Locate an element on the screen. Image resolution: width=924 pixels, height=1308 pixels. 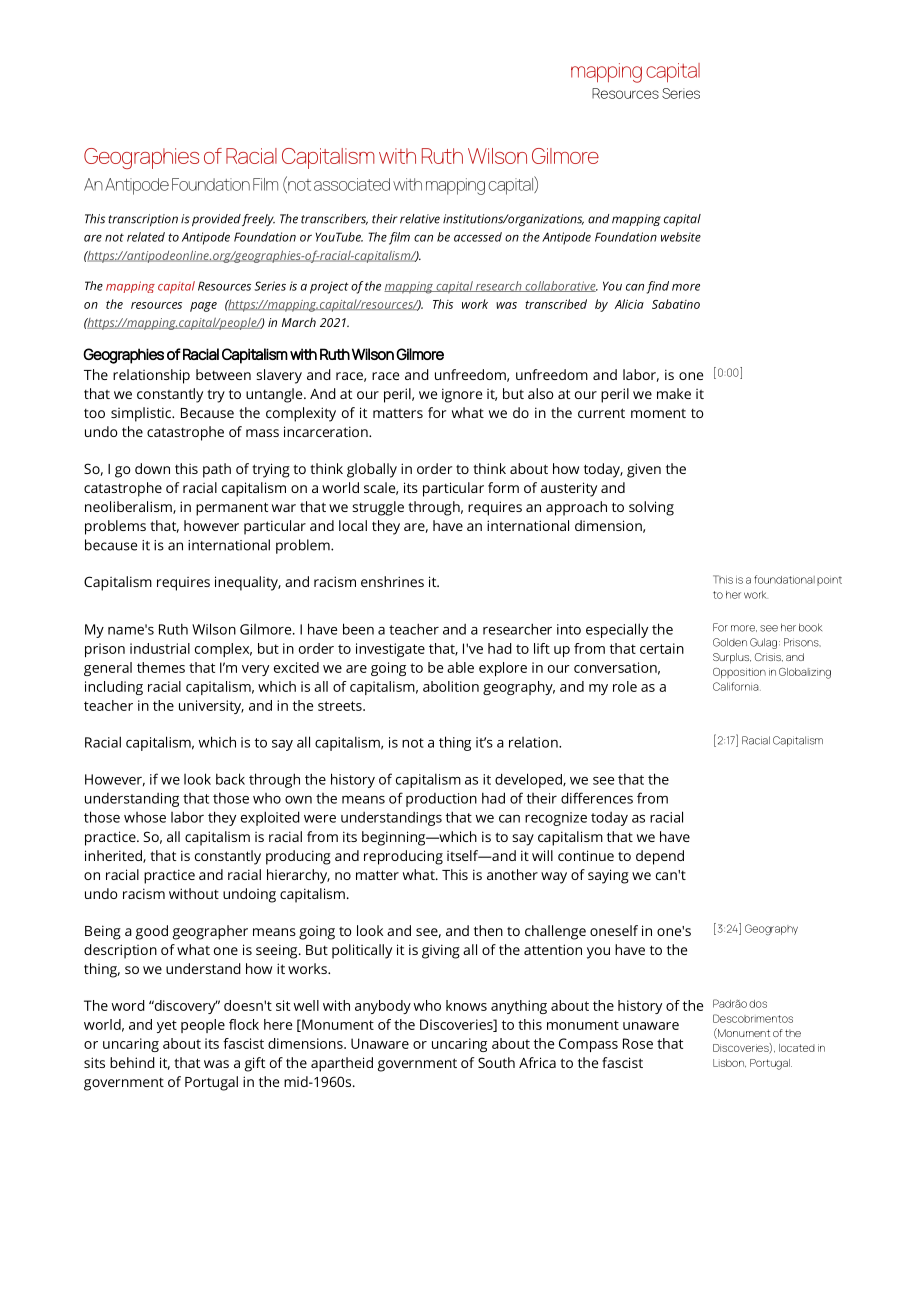
relative is located at coordinates (420, 219).
